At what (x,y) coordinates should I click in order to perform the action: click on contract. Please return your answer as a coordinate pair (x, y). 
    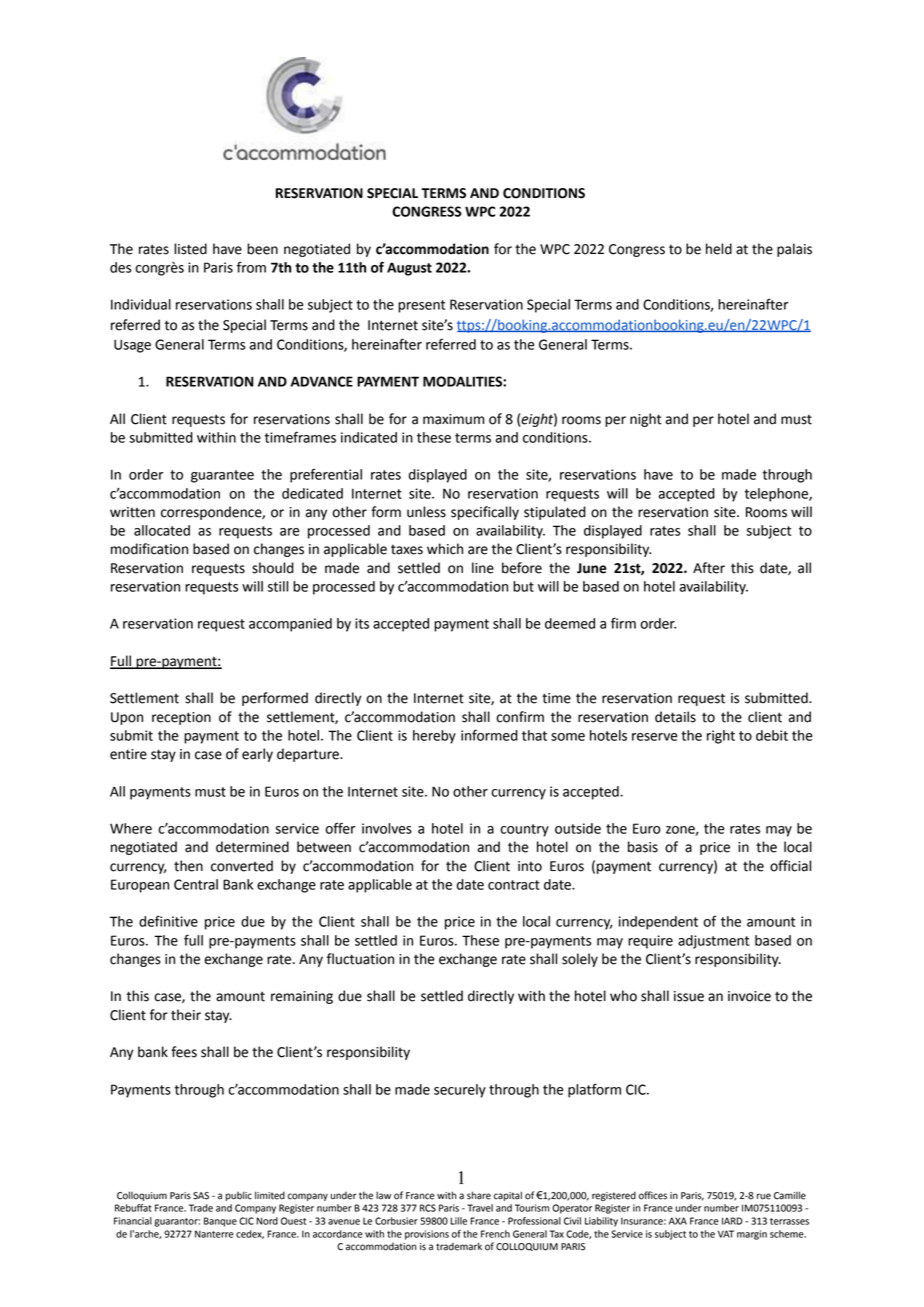
    Looking at the image, I should click on (514, 885).
